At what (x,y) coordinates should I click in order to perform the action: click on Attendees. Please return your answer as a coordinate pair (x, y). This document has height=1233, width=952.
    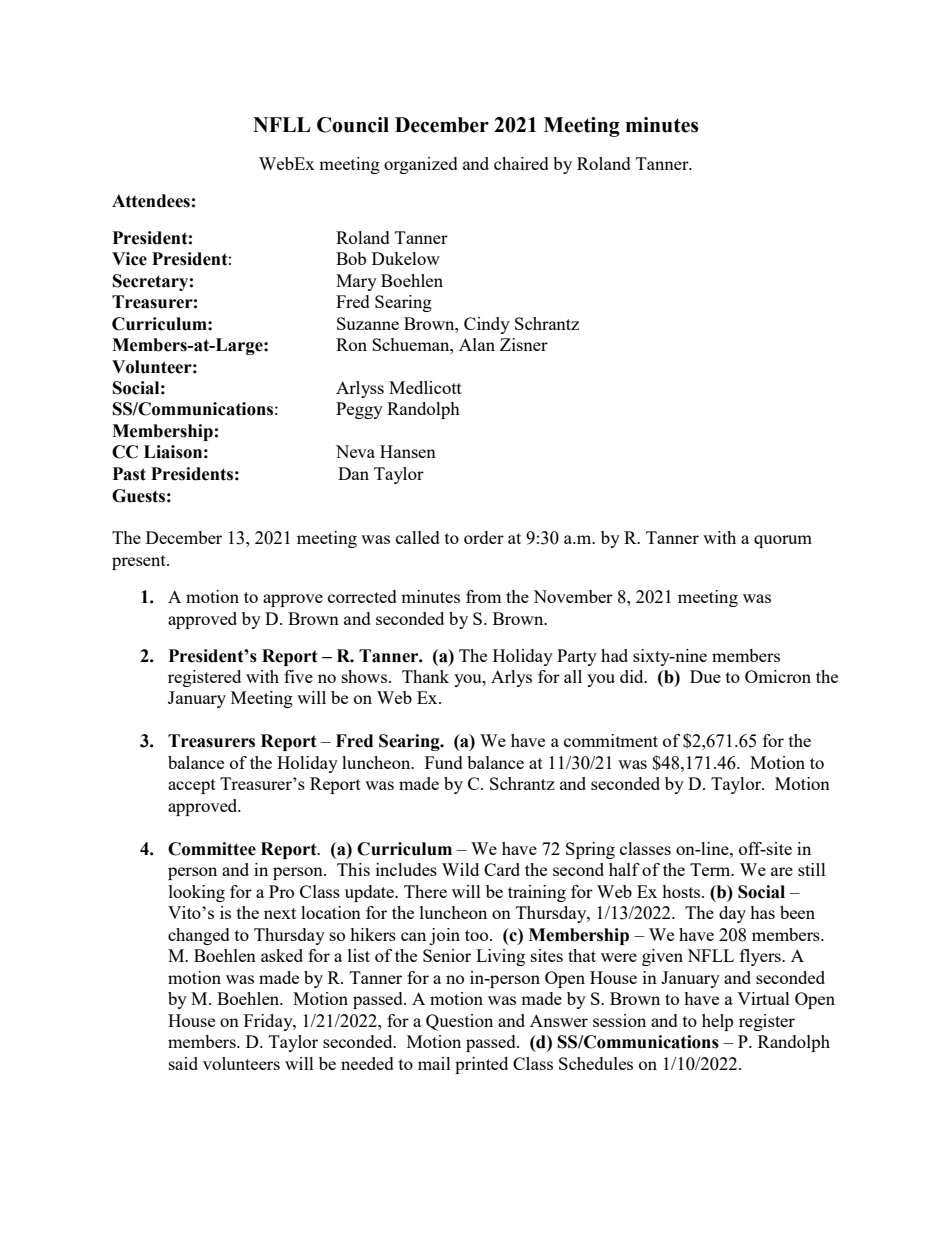
    Looking at the image, I should click on (151, 201).
